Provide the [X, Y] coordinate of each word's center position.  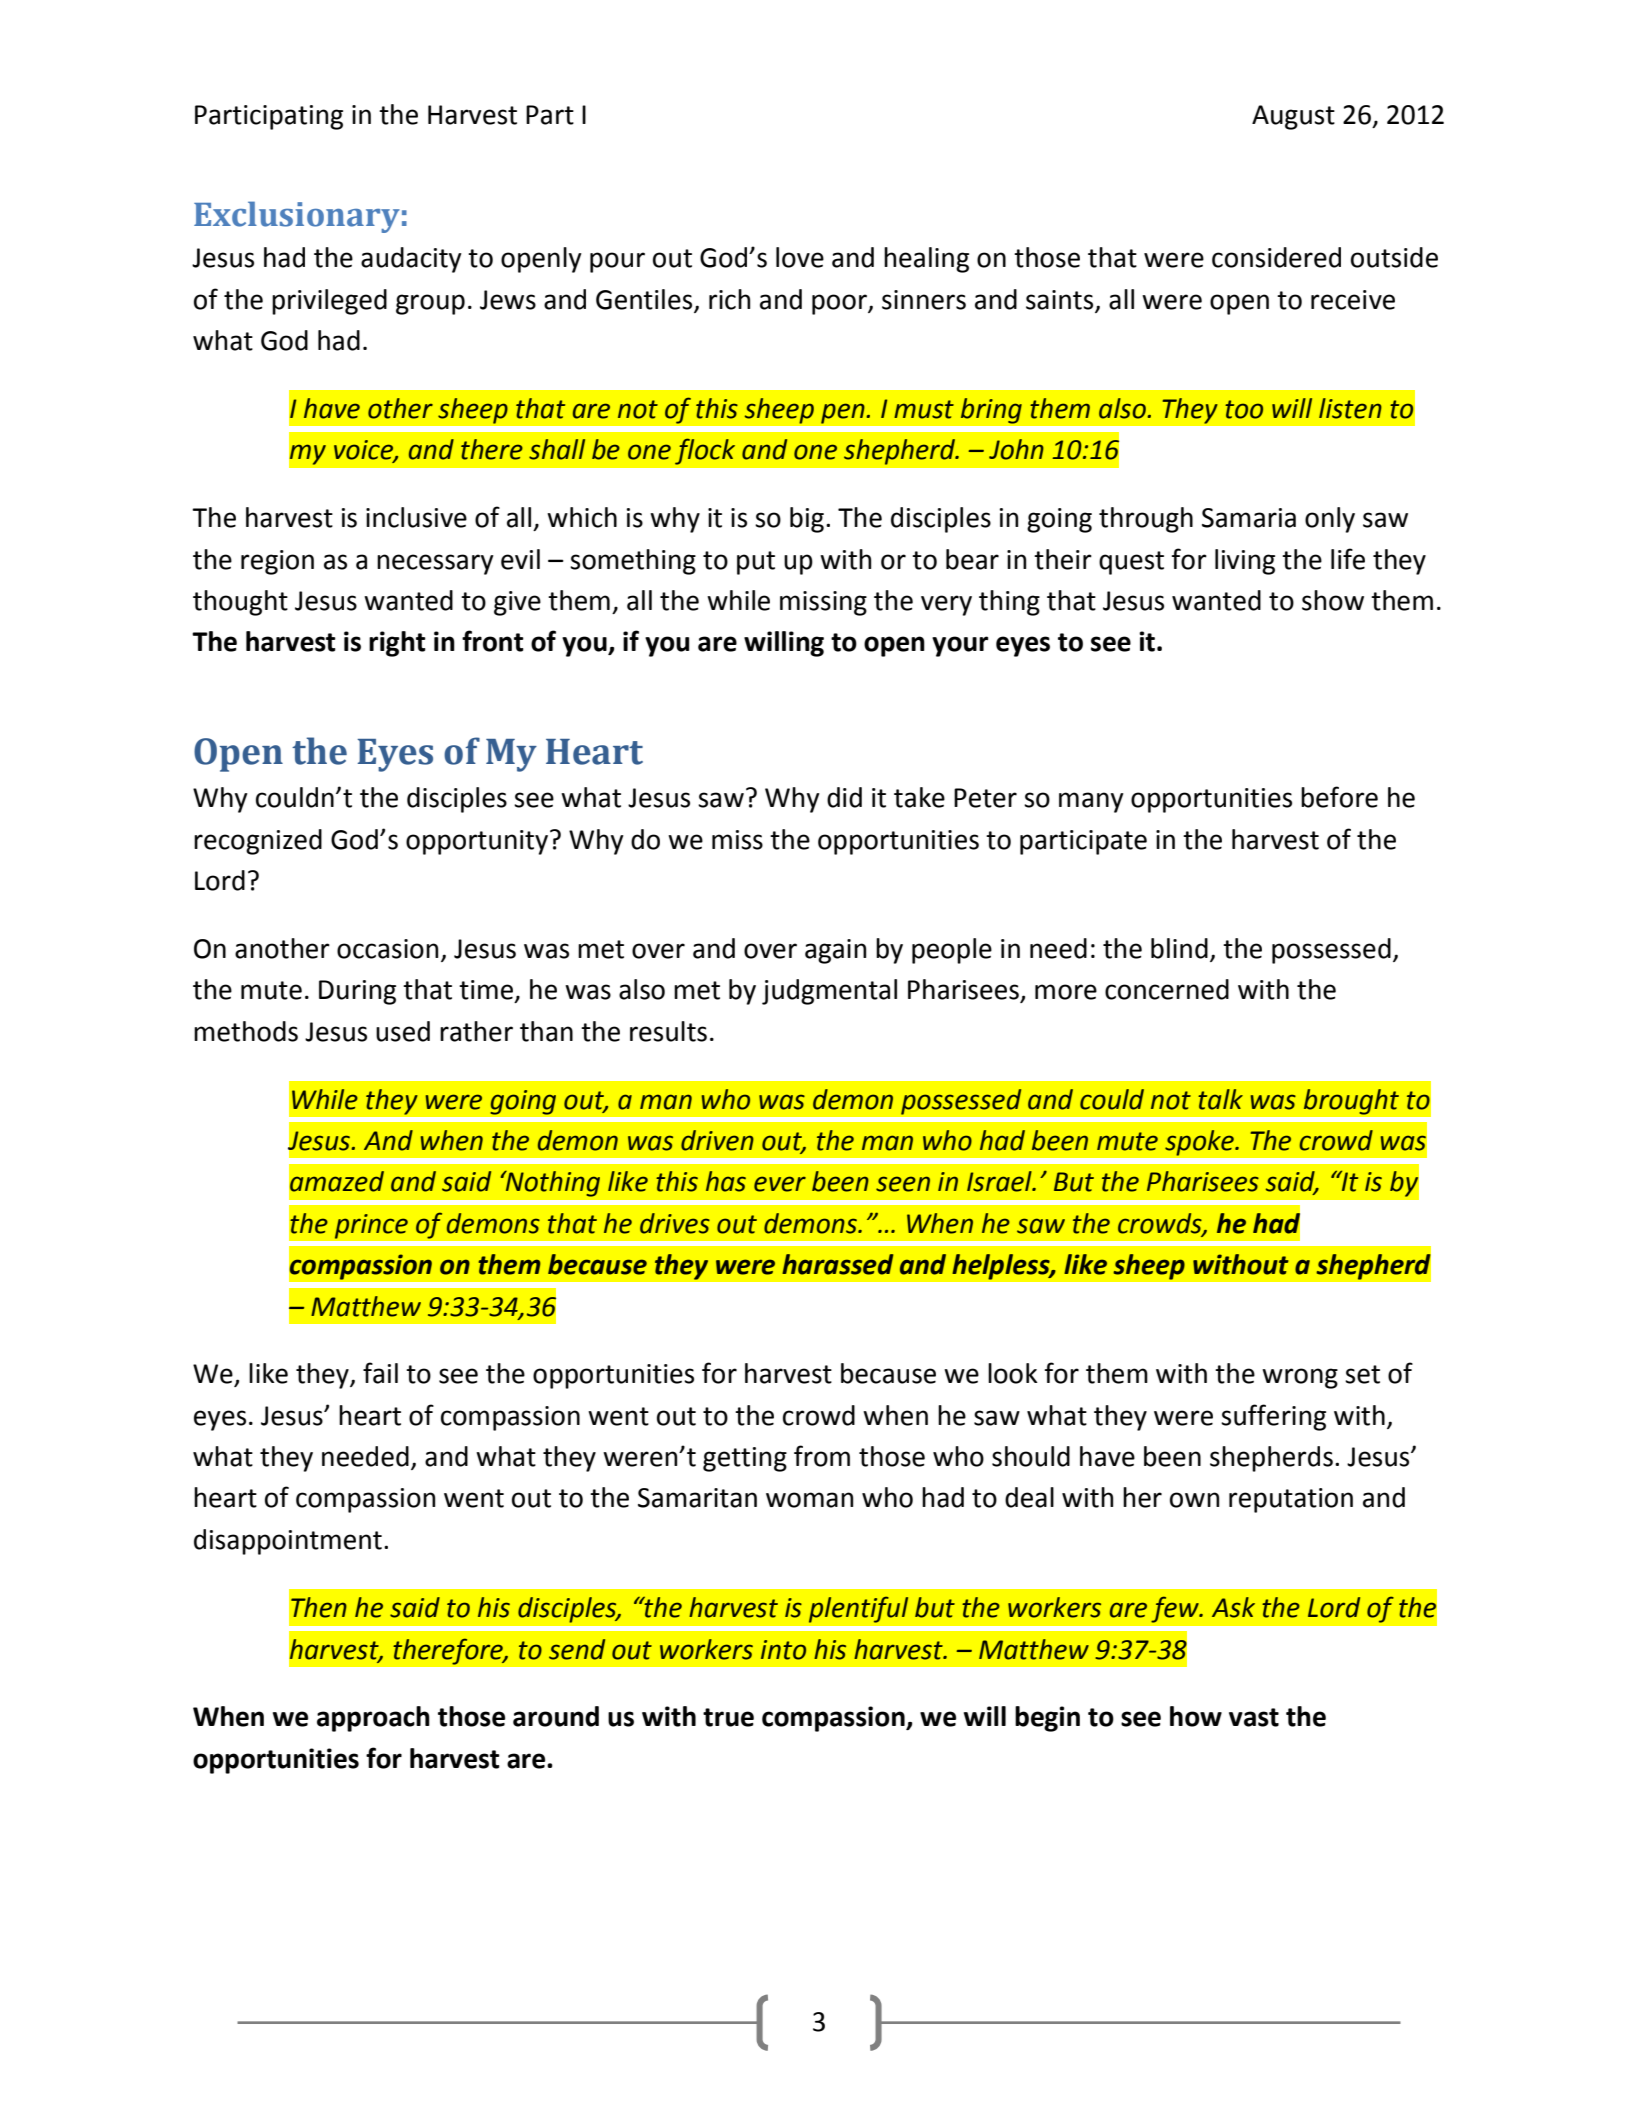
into [783, 1650]
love [800, 257]
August [1293, 117]
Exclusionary [297, 217]
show [1333, 600]
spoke [1200, 1143]
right [397, 644]
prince [371, 1226]
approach [373, 1719]
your [960, 646]
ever [780, 1184]
